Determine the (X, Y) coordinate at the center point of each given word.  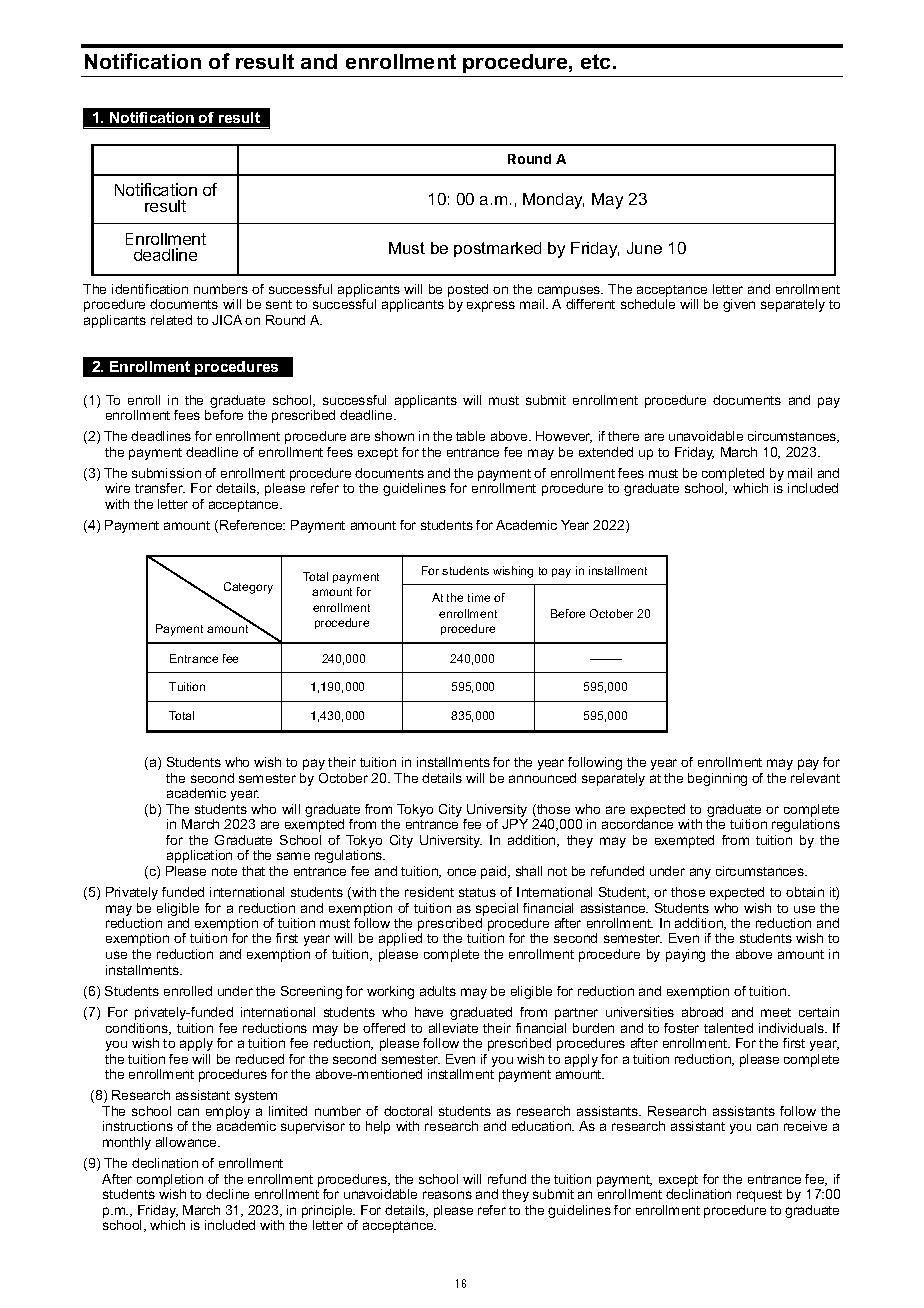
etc (597, 61)
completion (170, 1180)
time (479, 597)
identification (150, 289)
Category (248, 588)
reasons (447, 1195)
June (644, 248)
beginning (717, 779)
